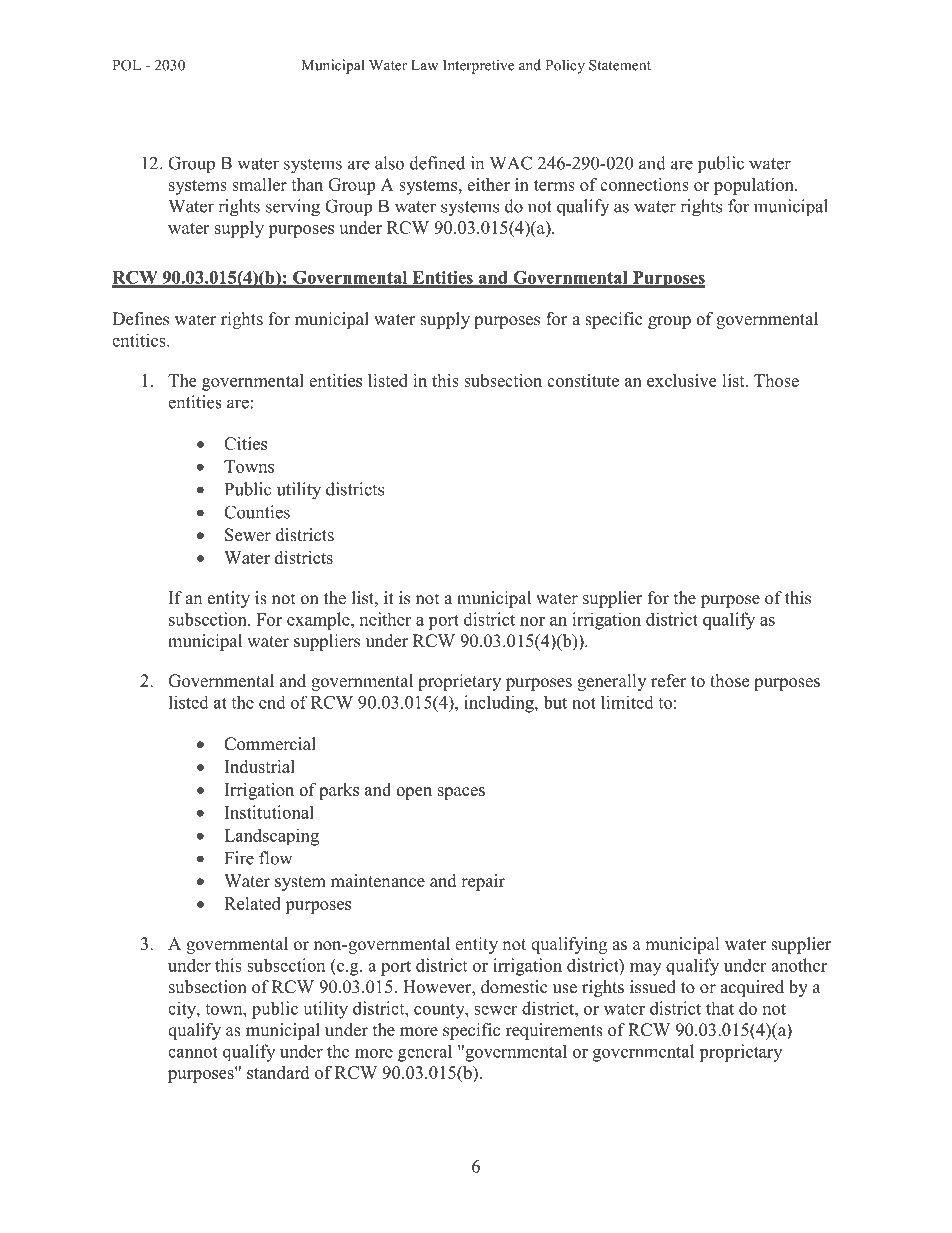  What do you see at coordinates (669, 681) in the page?
I see `refer` at bounding box center [669, 681].
